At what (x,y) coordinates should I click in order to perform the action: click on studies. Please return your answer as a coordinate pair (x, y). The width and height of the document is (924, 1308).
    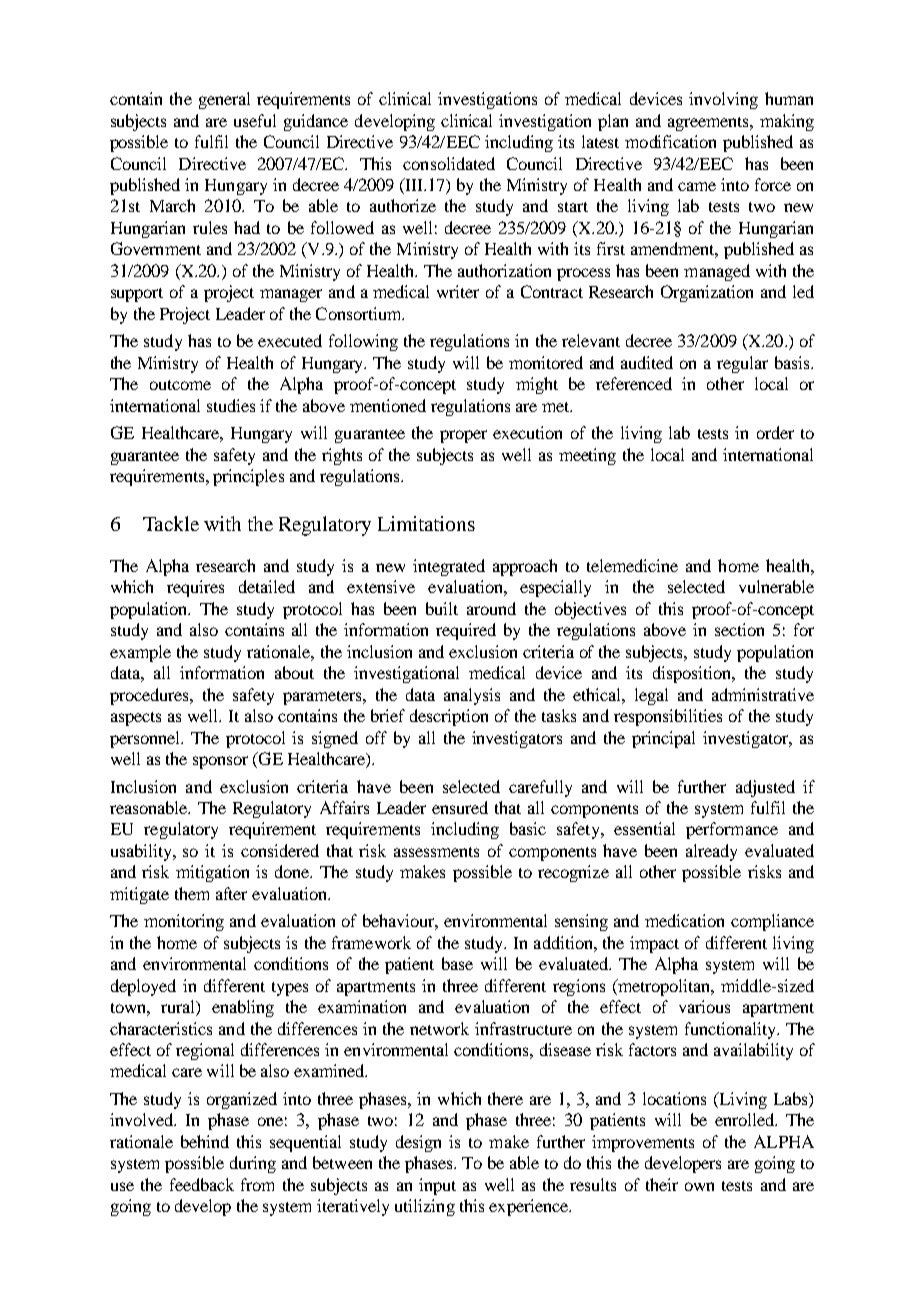
    Looking at the image, I should click on (231, 405).
